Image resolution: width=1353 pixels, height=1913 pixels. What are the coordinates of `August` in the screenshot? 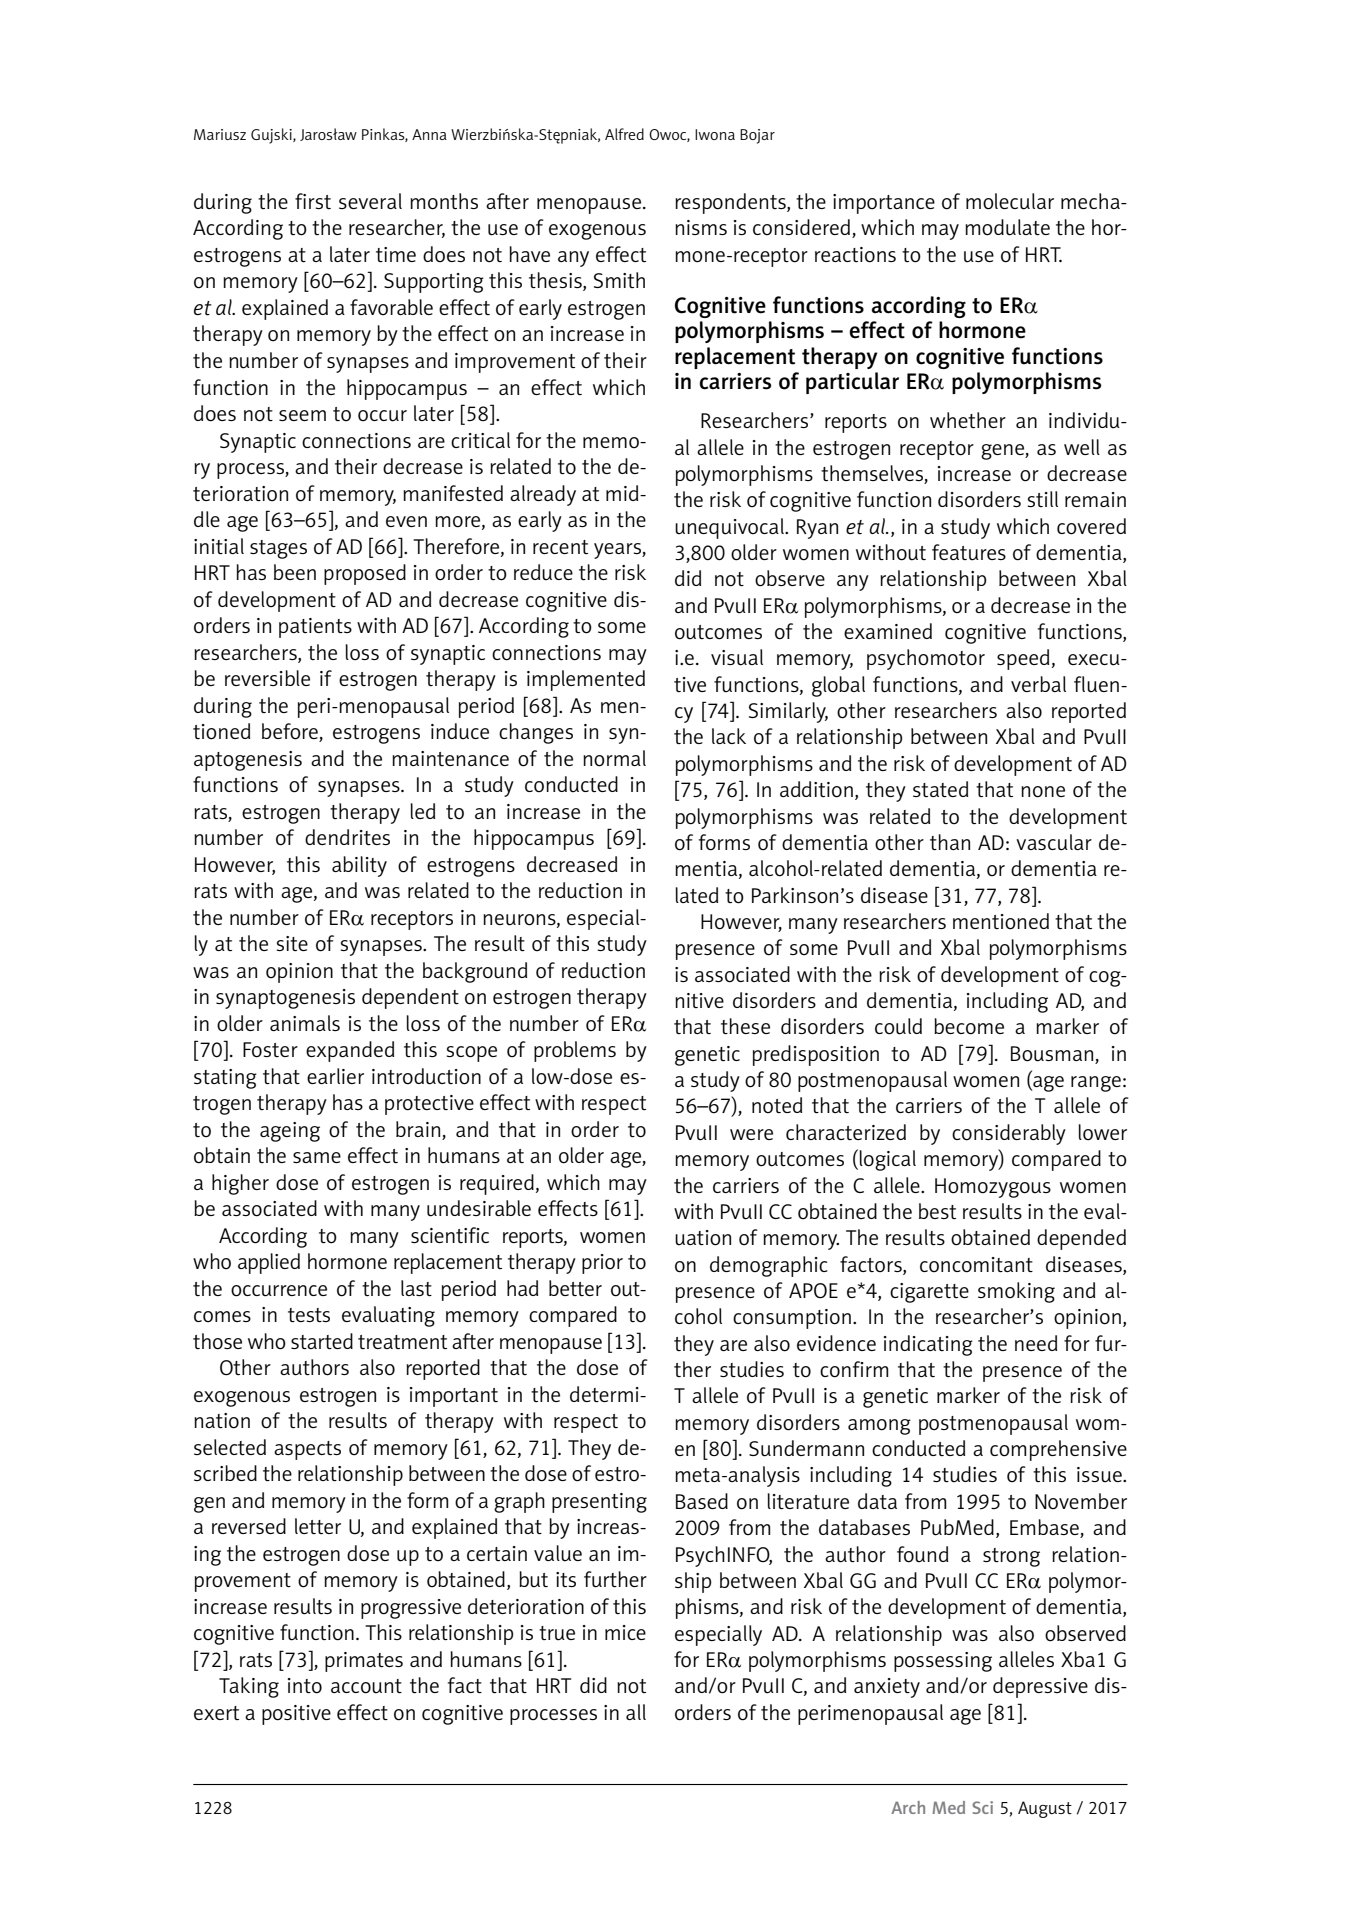 It's located at (1045, 1809).
